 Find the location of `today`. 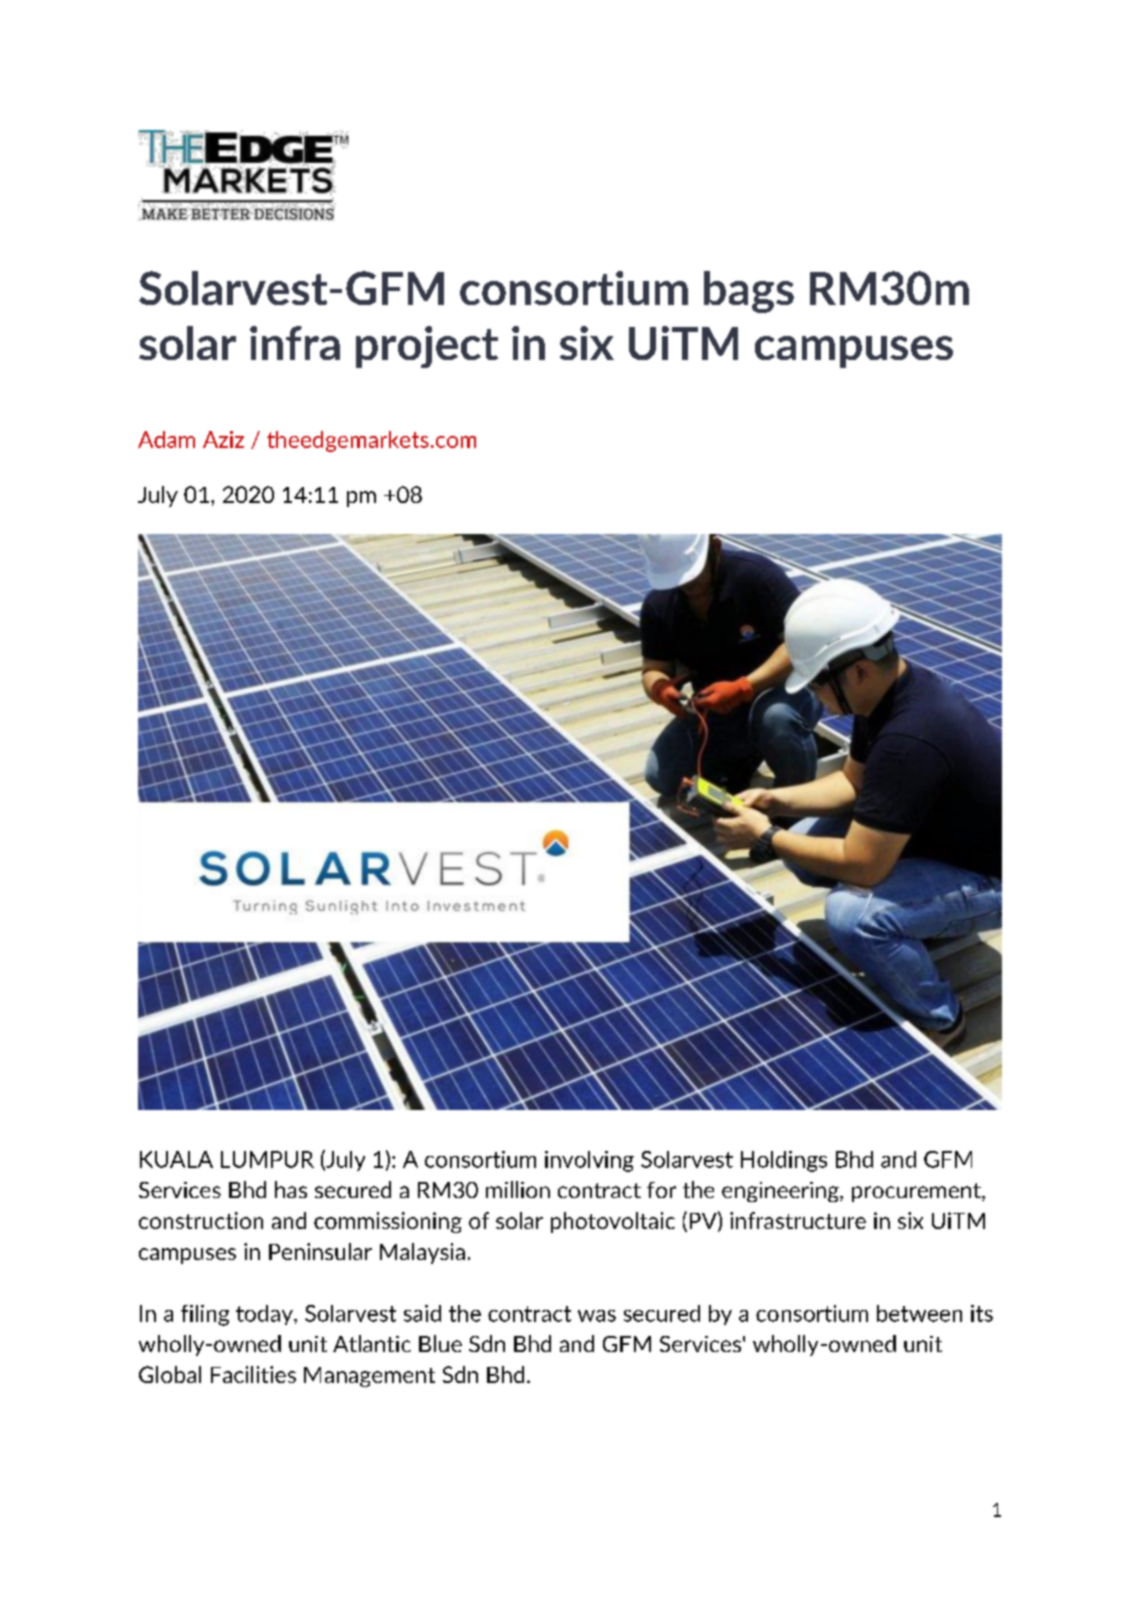

today is located at coordinates (265, 1315).
